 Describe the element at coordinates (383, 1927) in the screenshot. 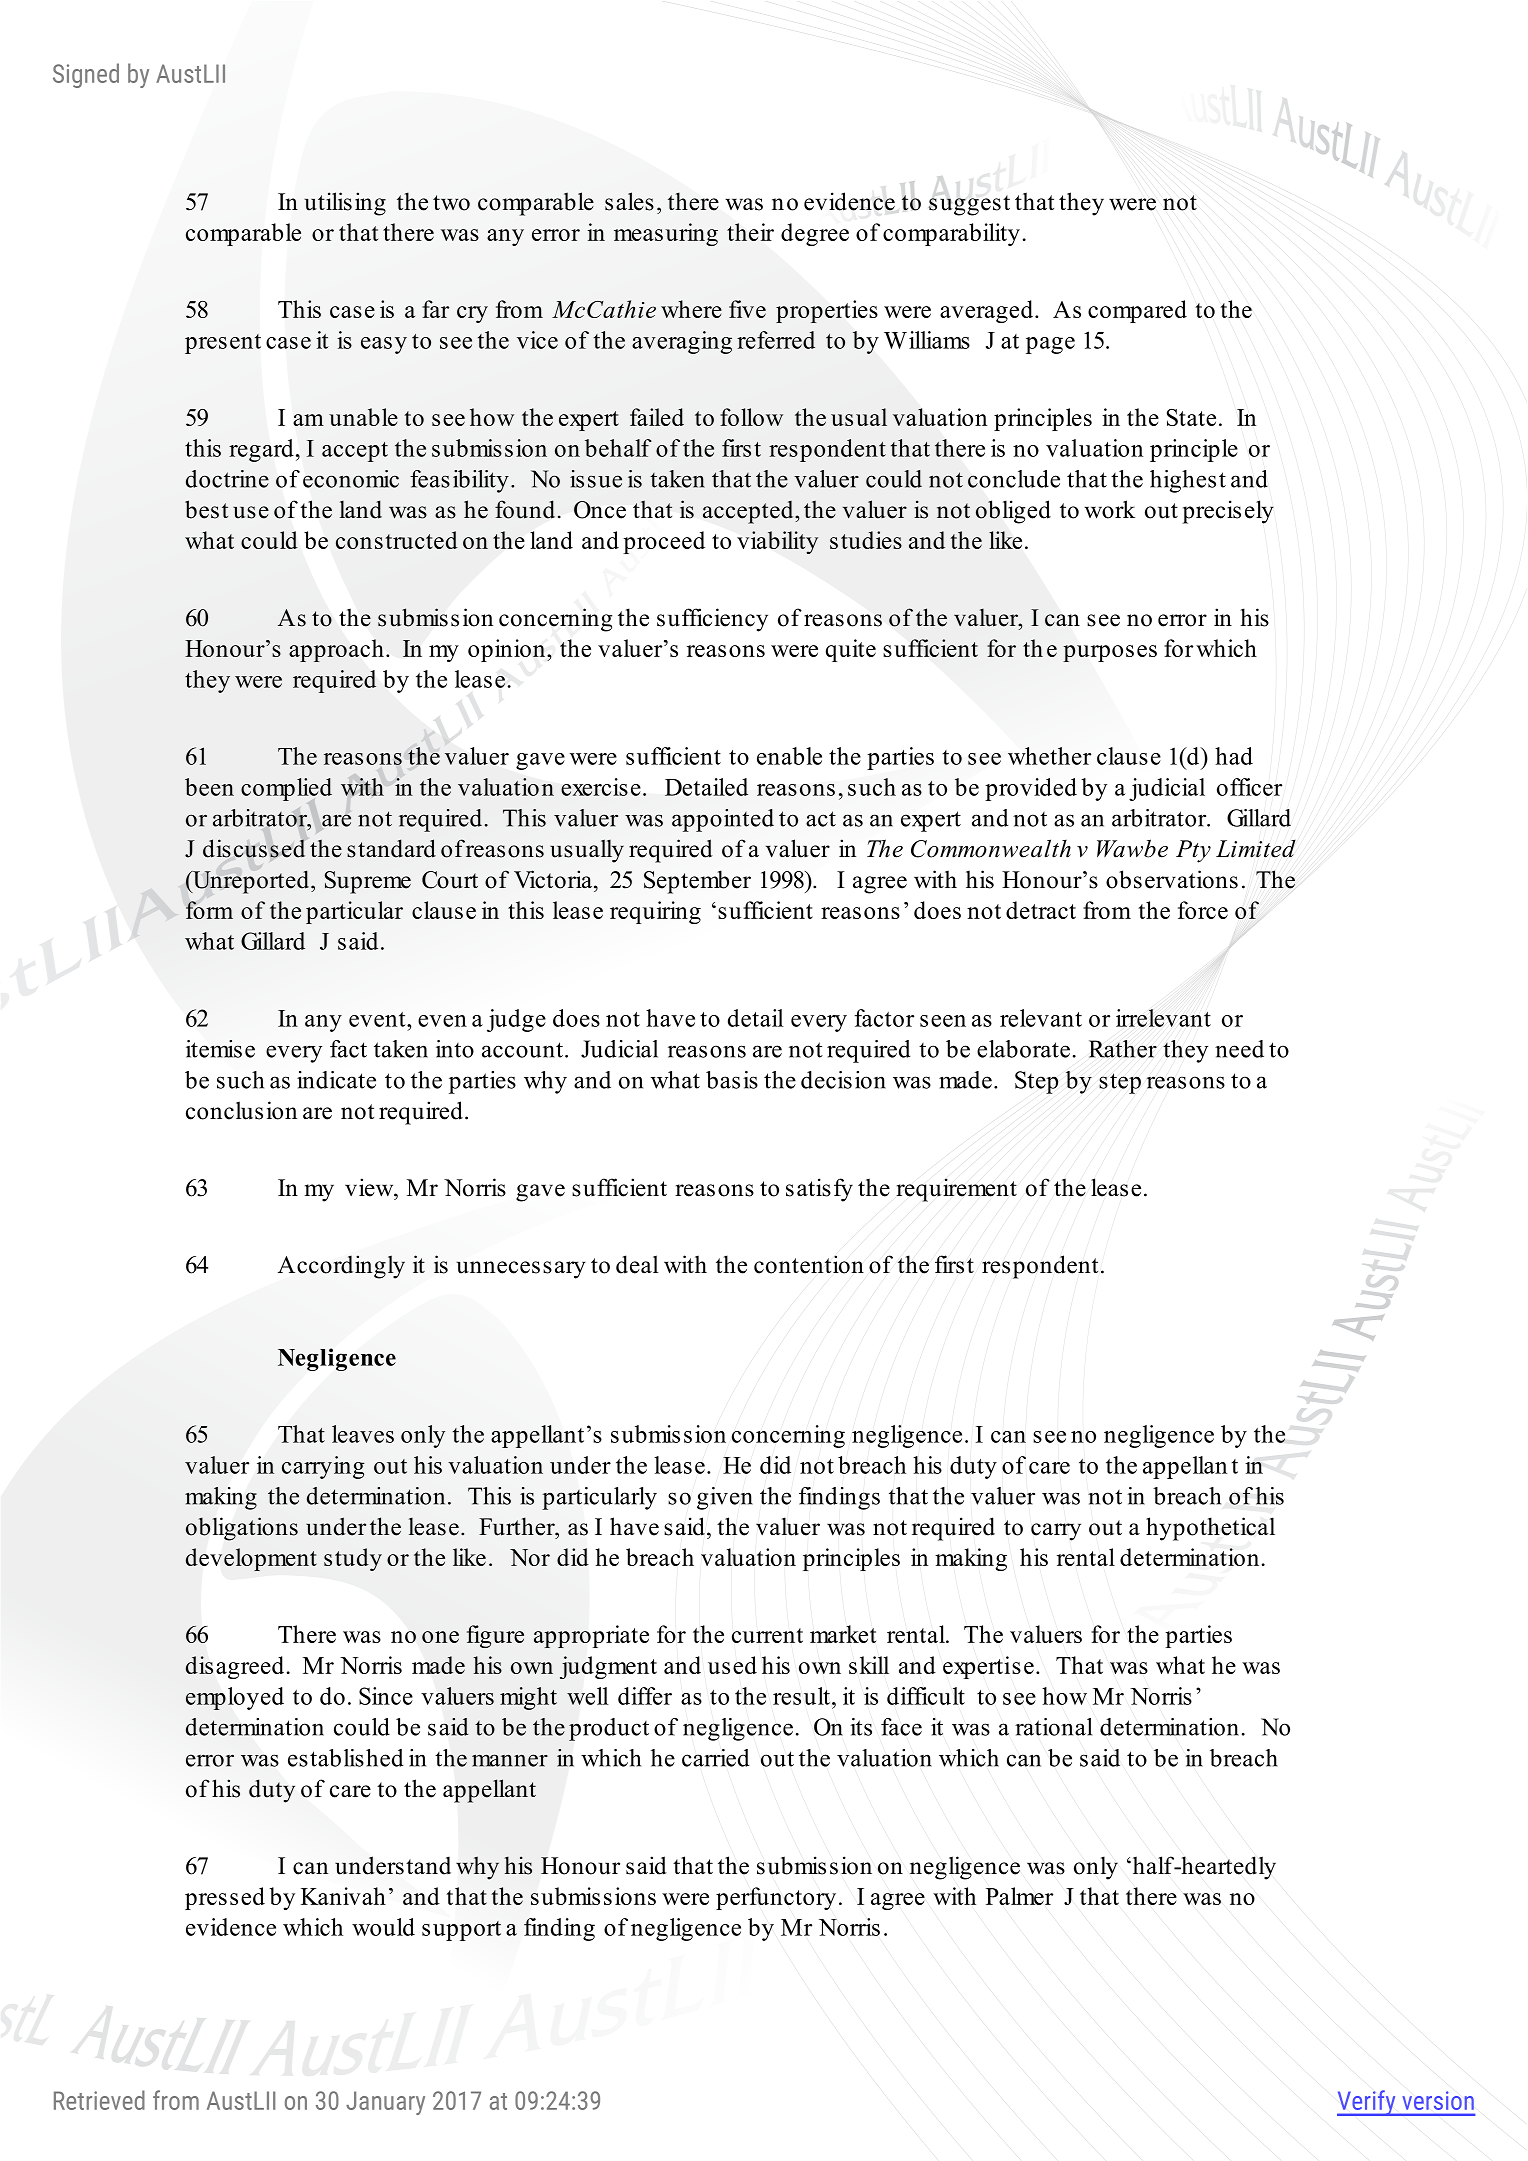

I see `would` at that location.
